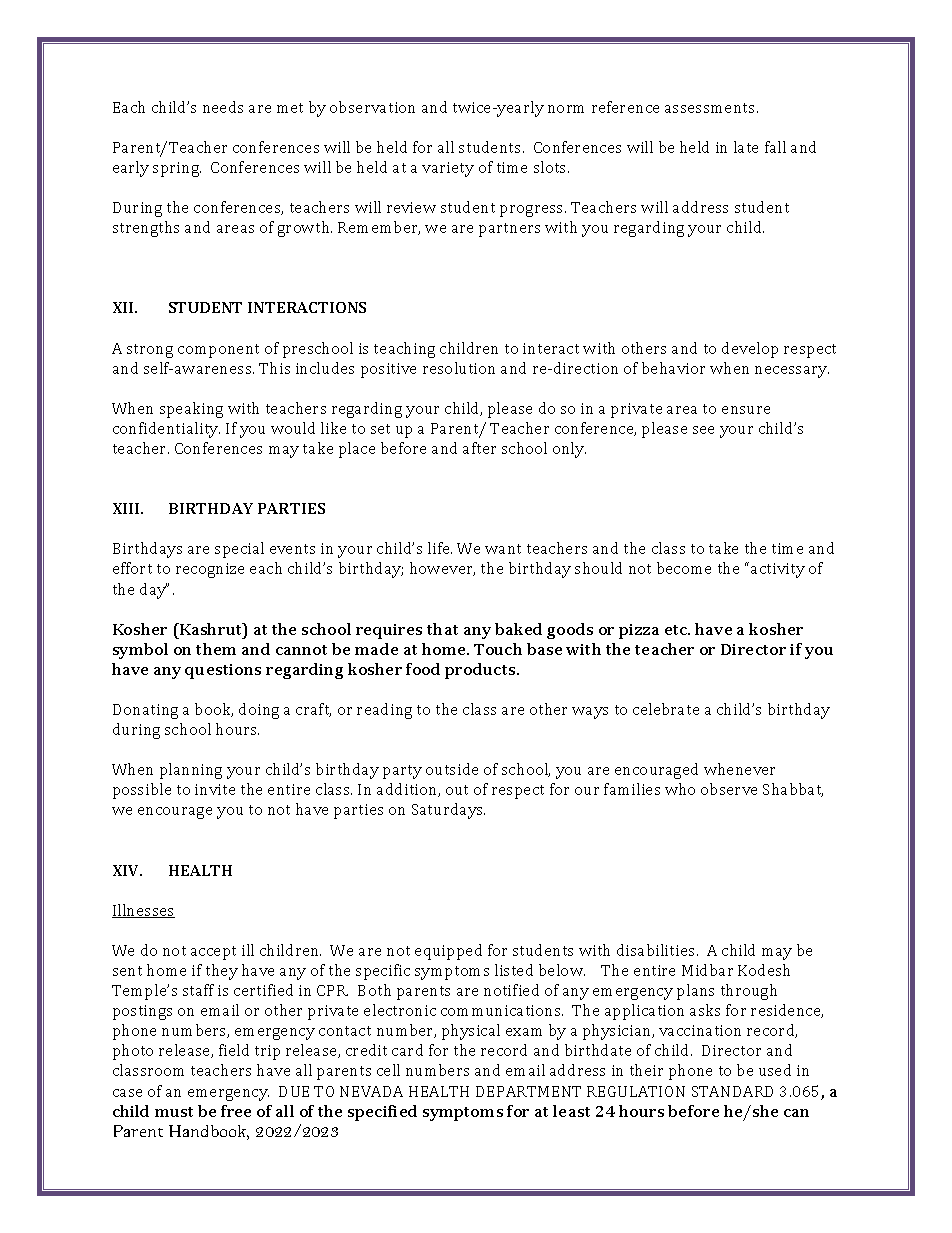 Image resolution: width=952 pixels, height=1233 pixels. I want to click on variety, so click(448, 169).
